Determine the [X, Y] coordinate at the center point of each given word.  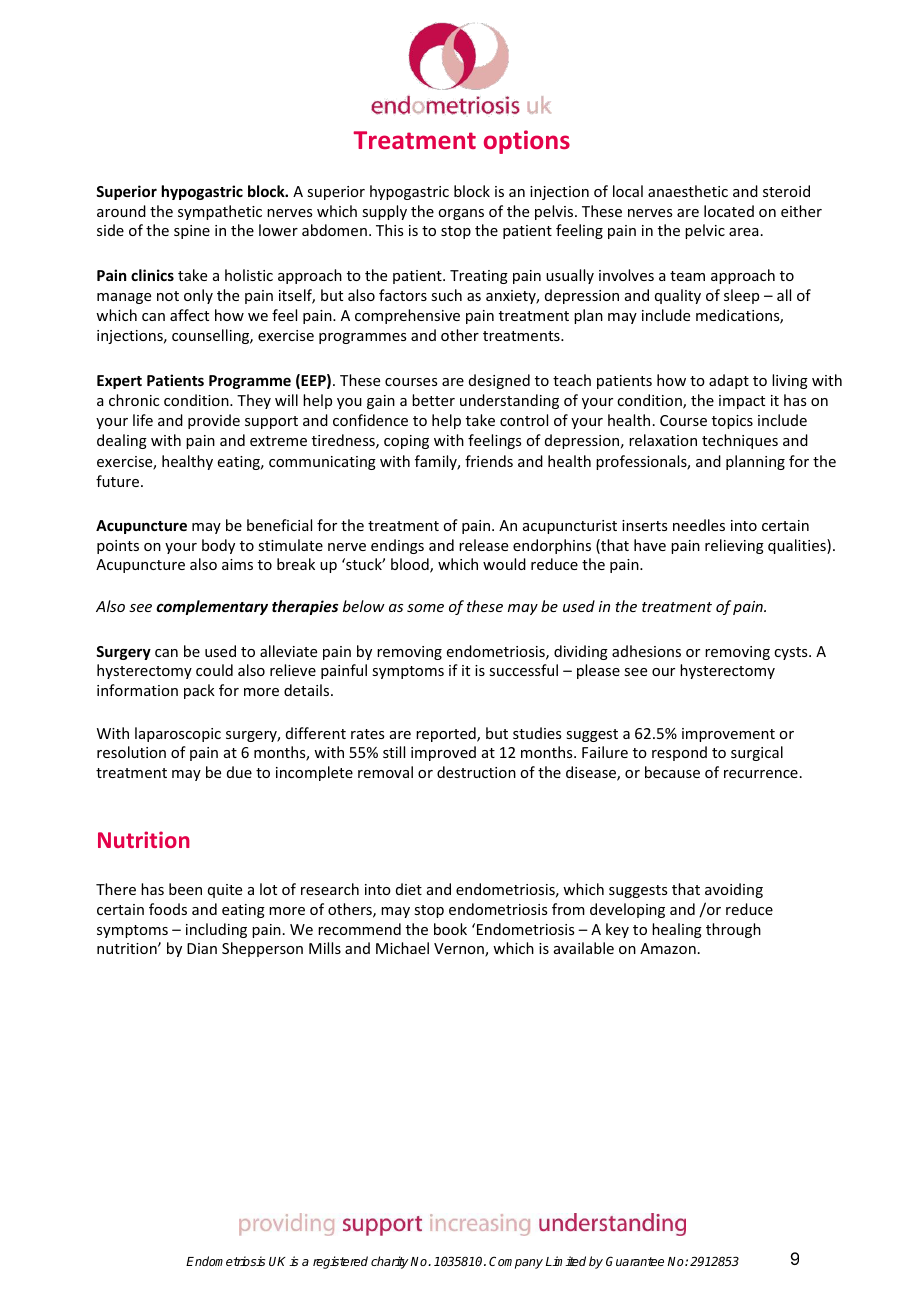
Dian [202, 948]
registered [340, 1262]
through [733, 930]
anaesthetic [688, 191]
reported [447, 734]
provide [214, 421]
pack [199, 691]
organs [461, 214]
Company [516, 1262]
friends [489, 461]
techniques [740, 441]
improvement [728, 735]
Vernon [460, 950]
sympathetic [220, 212]
